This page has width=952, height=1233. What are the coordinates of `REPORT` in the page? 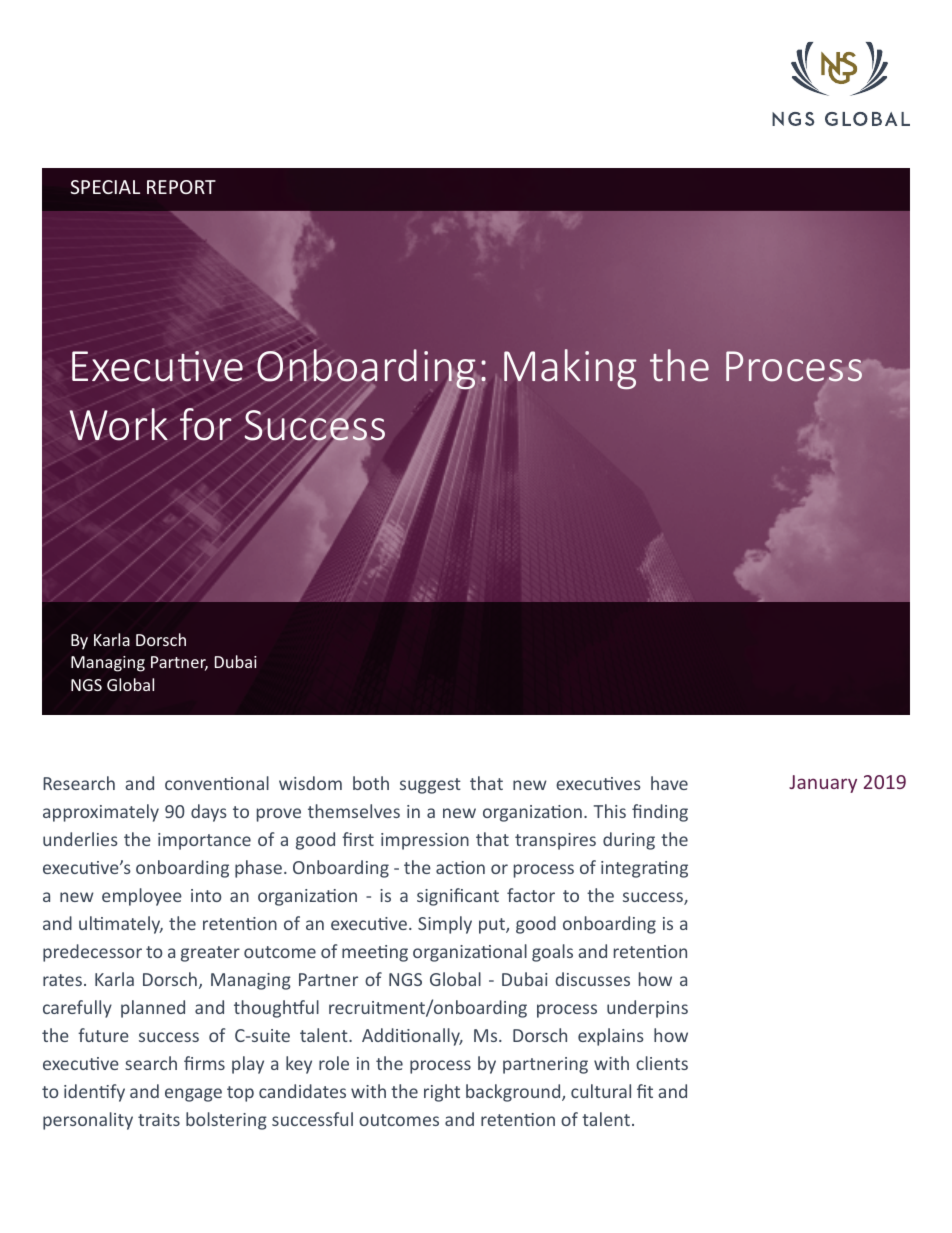 It's located at (181, 187).
